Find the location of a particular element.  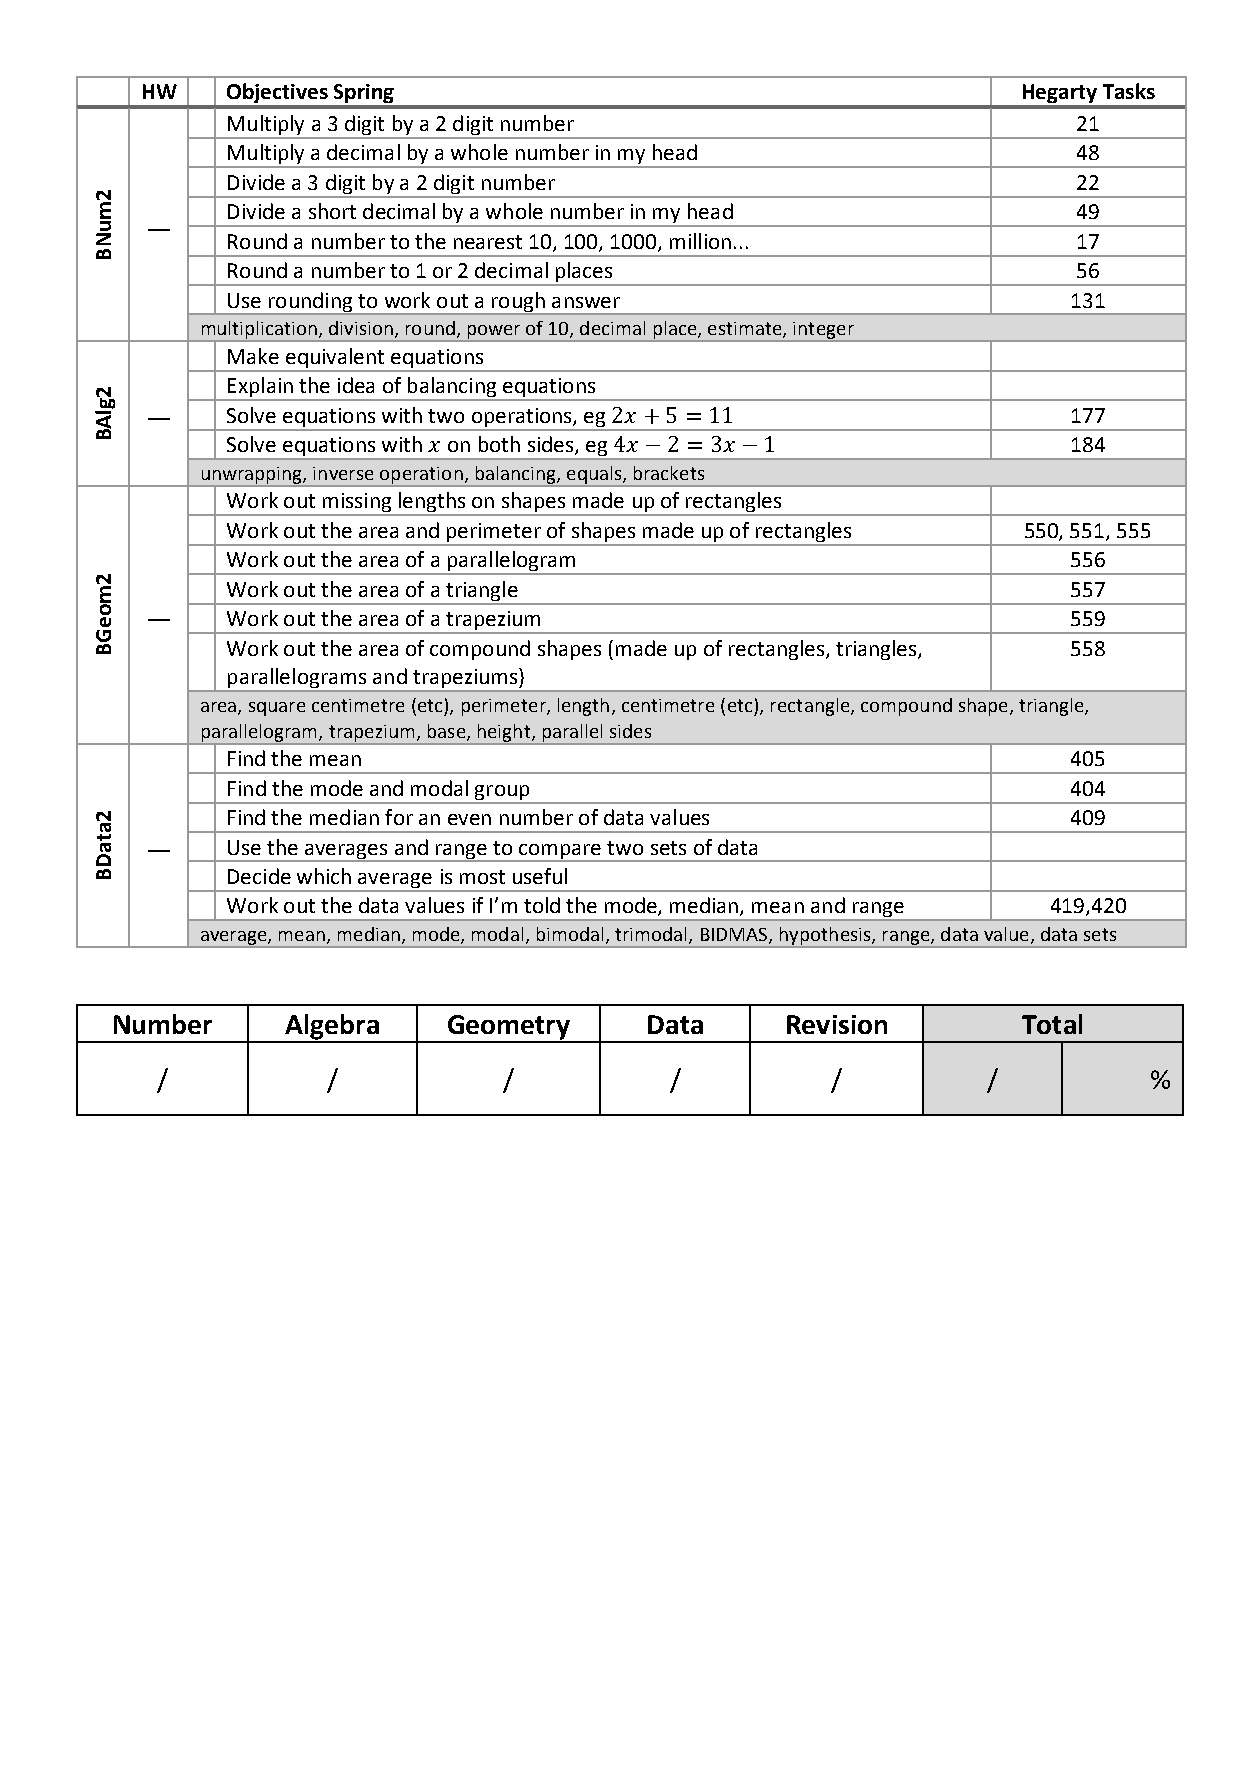

Tasks is located at coordinates (1129, 91).
